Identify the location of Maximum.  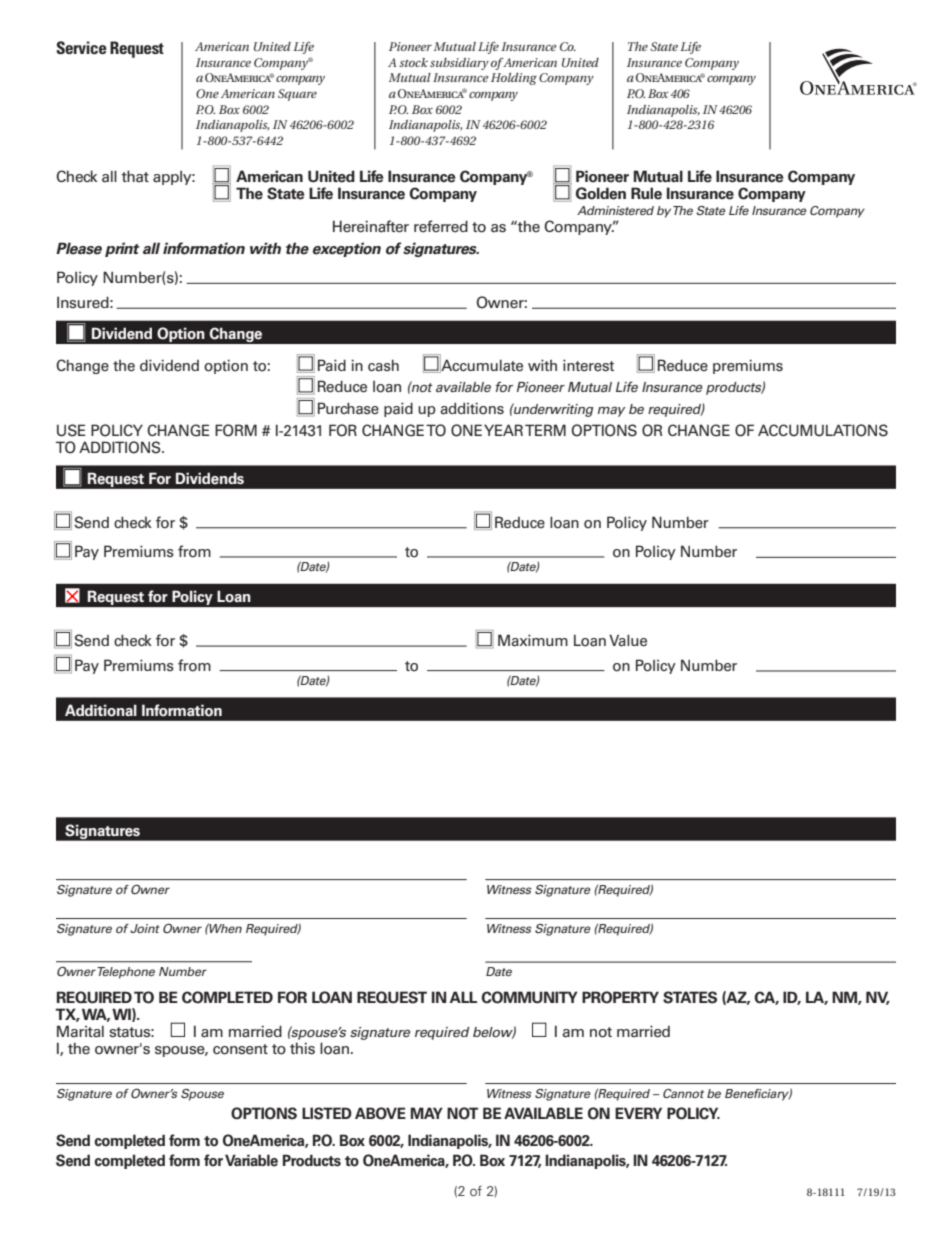
(533, 640).
